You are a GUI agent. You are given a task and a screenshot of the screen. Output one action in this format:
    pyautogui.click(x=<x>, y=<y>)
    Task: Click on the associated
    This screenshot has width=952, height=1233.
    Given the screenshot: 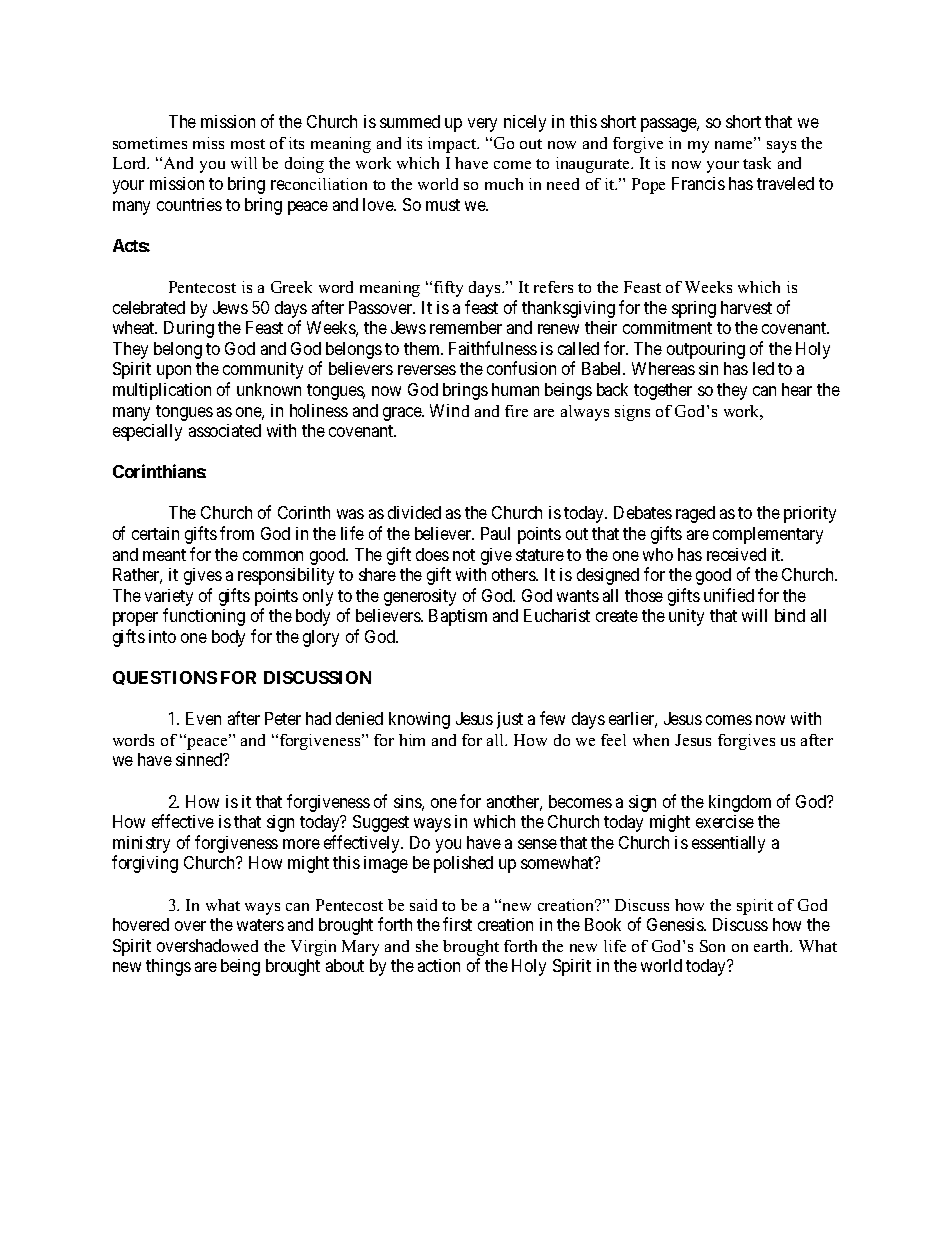 What is the action you would take?
    pyautogui.click(x=225, y=430)
